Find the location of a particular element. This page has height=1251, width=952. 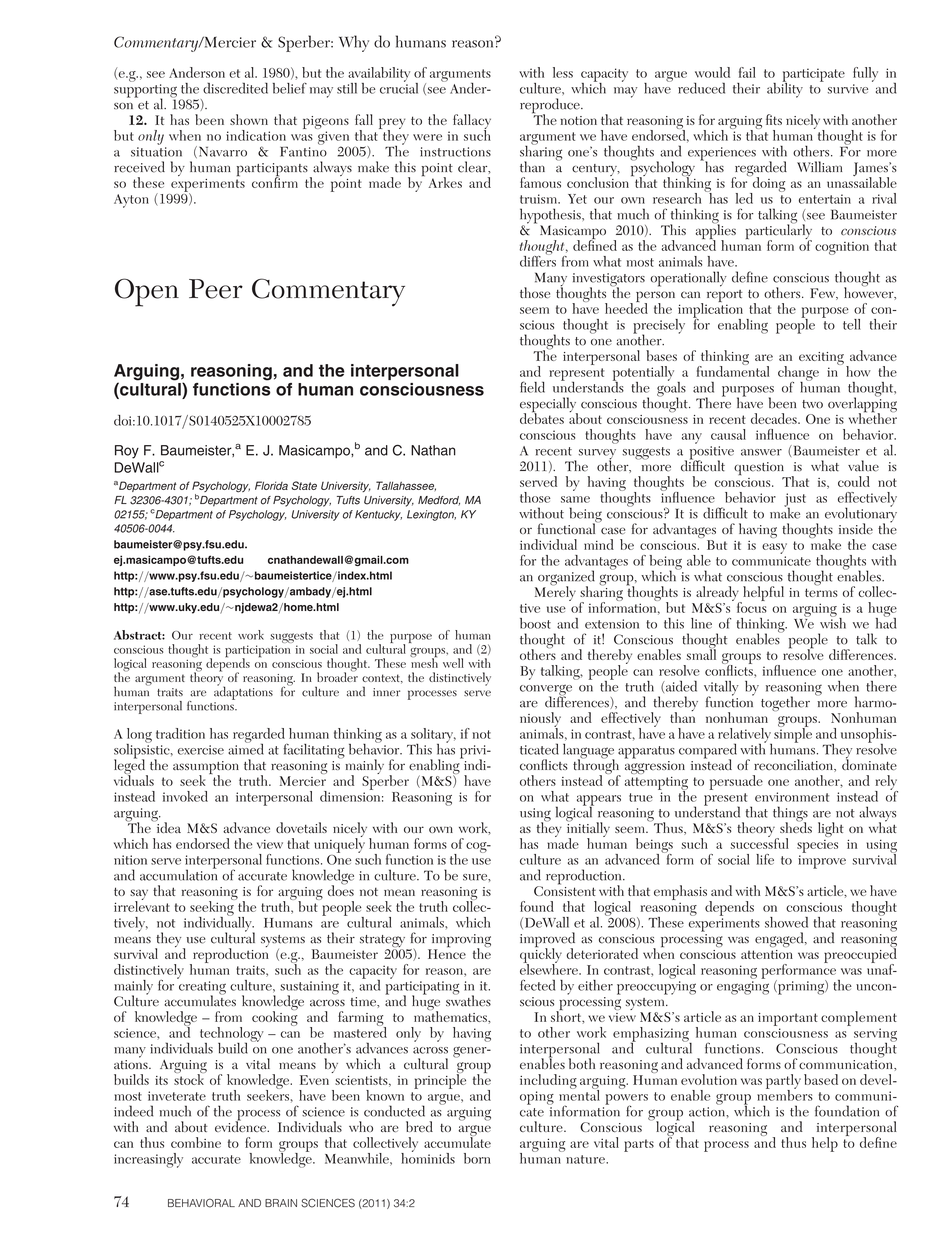

participate is located at coordinates (813, 76).
